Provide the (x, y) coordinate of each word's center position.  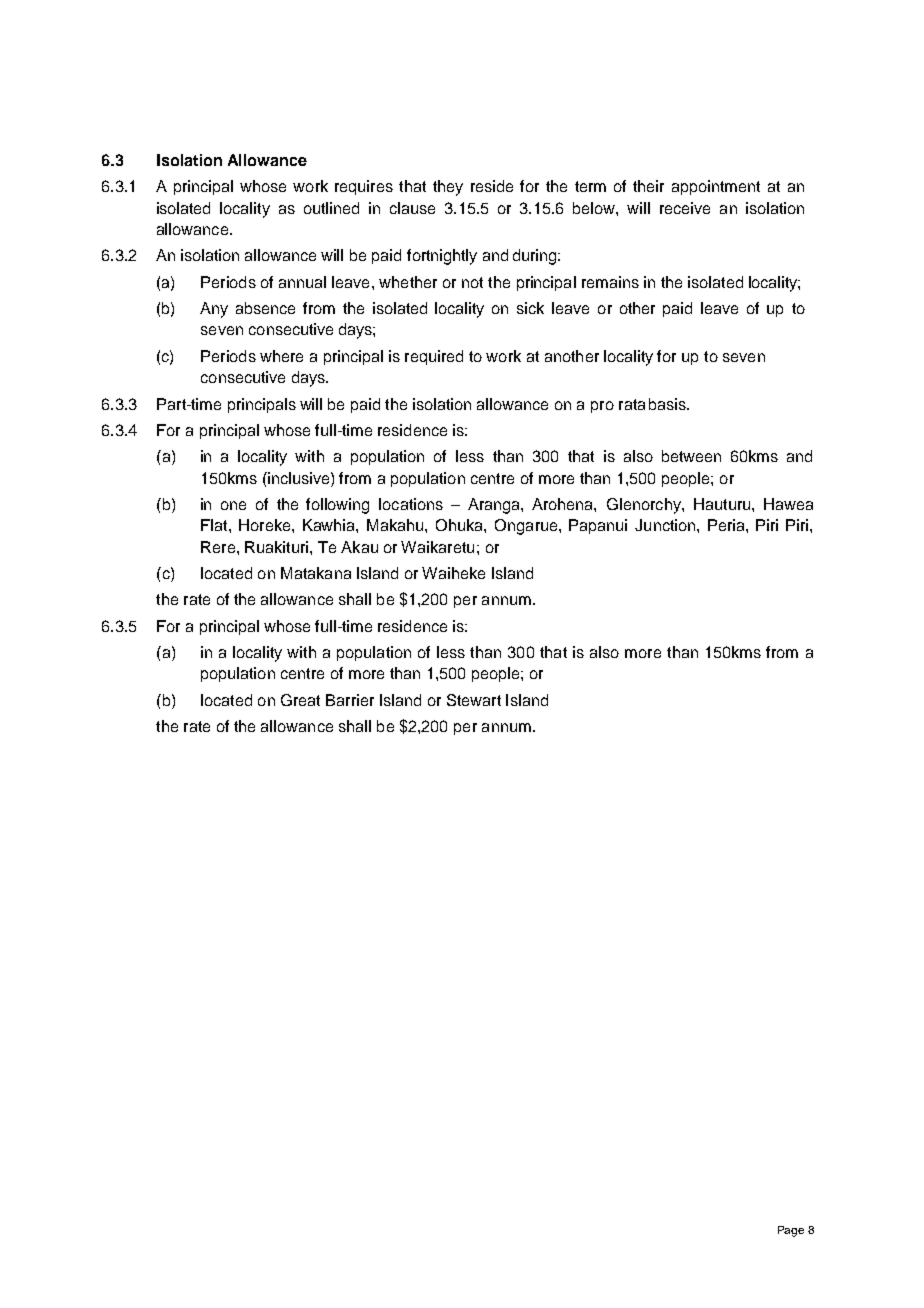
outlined (331, 208)
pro (602, 407)
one (233, 505)
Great (300, 700)
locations (411, 504)
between (691, 456)
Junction (666, 525)
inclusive (299, 478)
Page (791, 1231)
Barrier (350, 700)
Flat (215, 525)
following (337, 506)
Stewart (474, 700)
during (536, 257)
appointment (716, 187)
